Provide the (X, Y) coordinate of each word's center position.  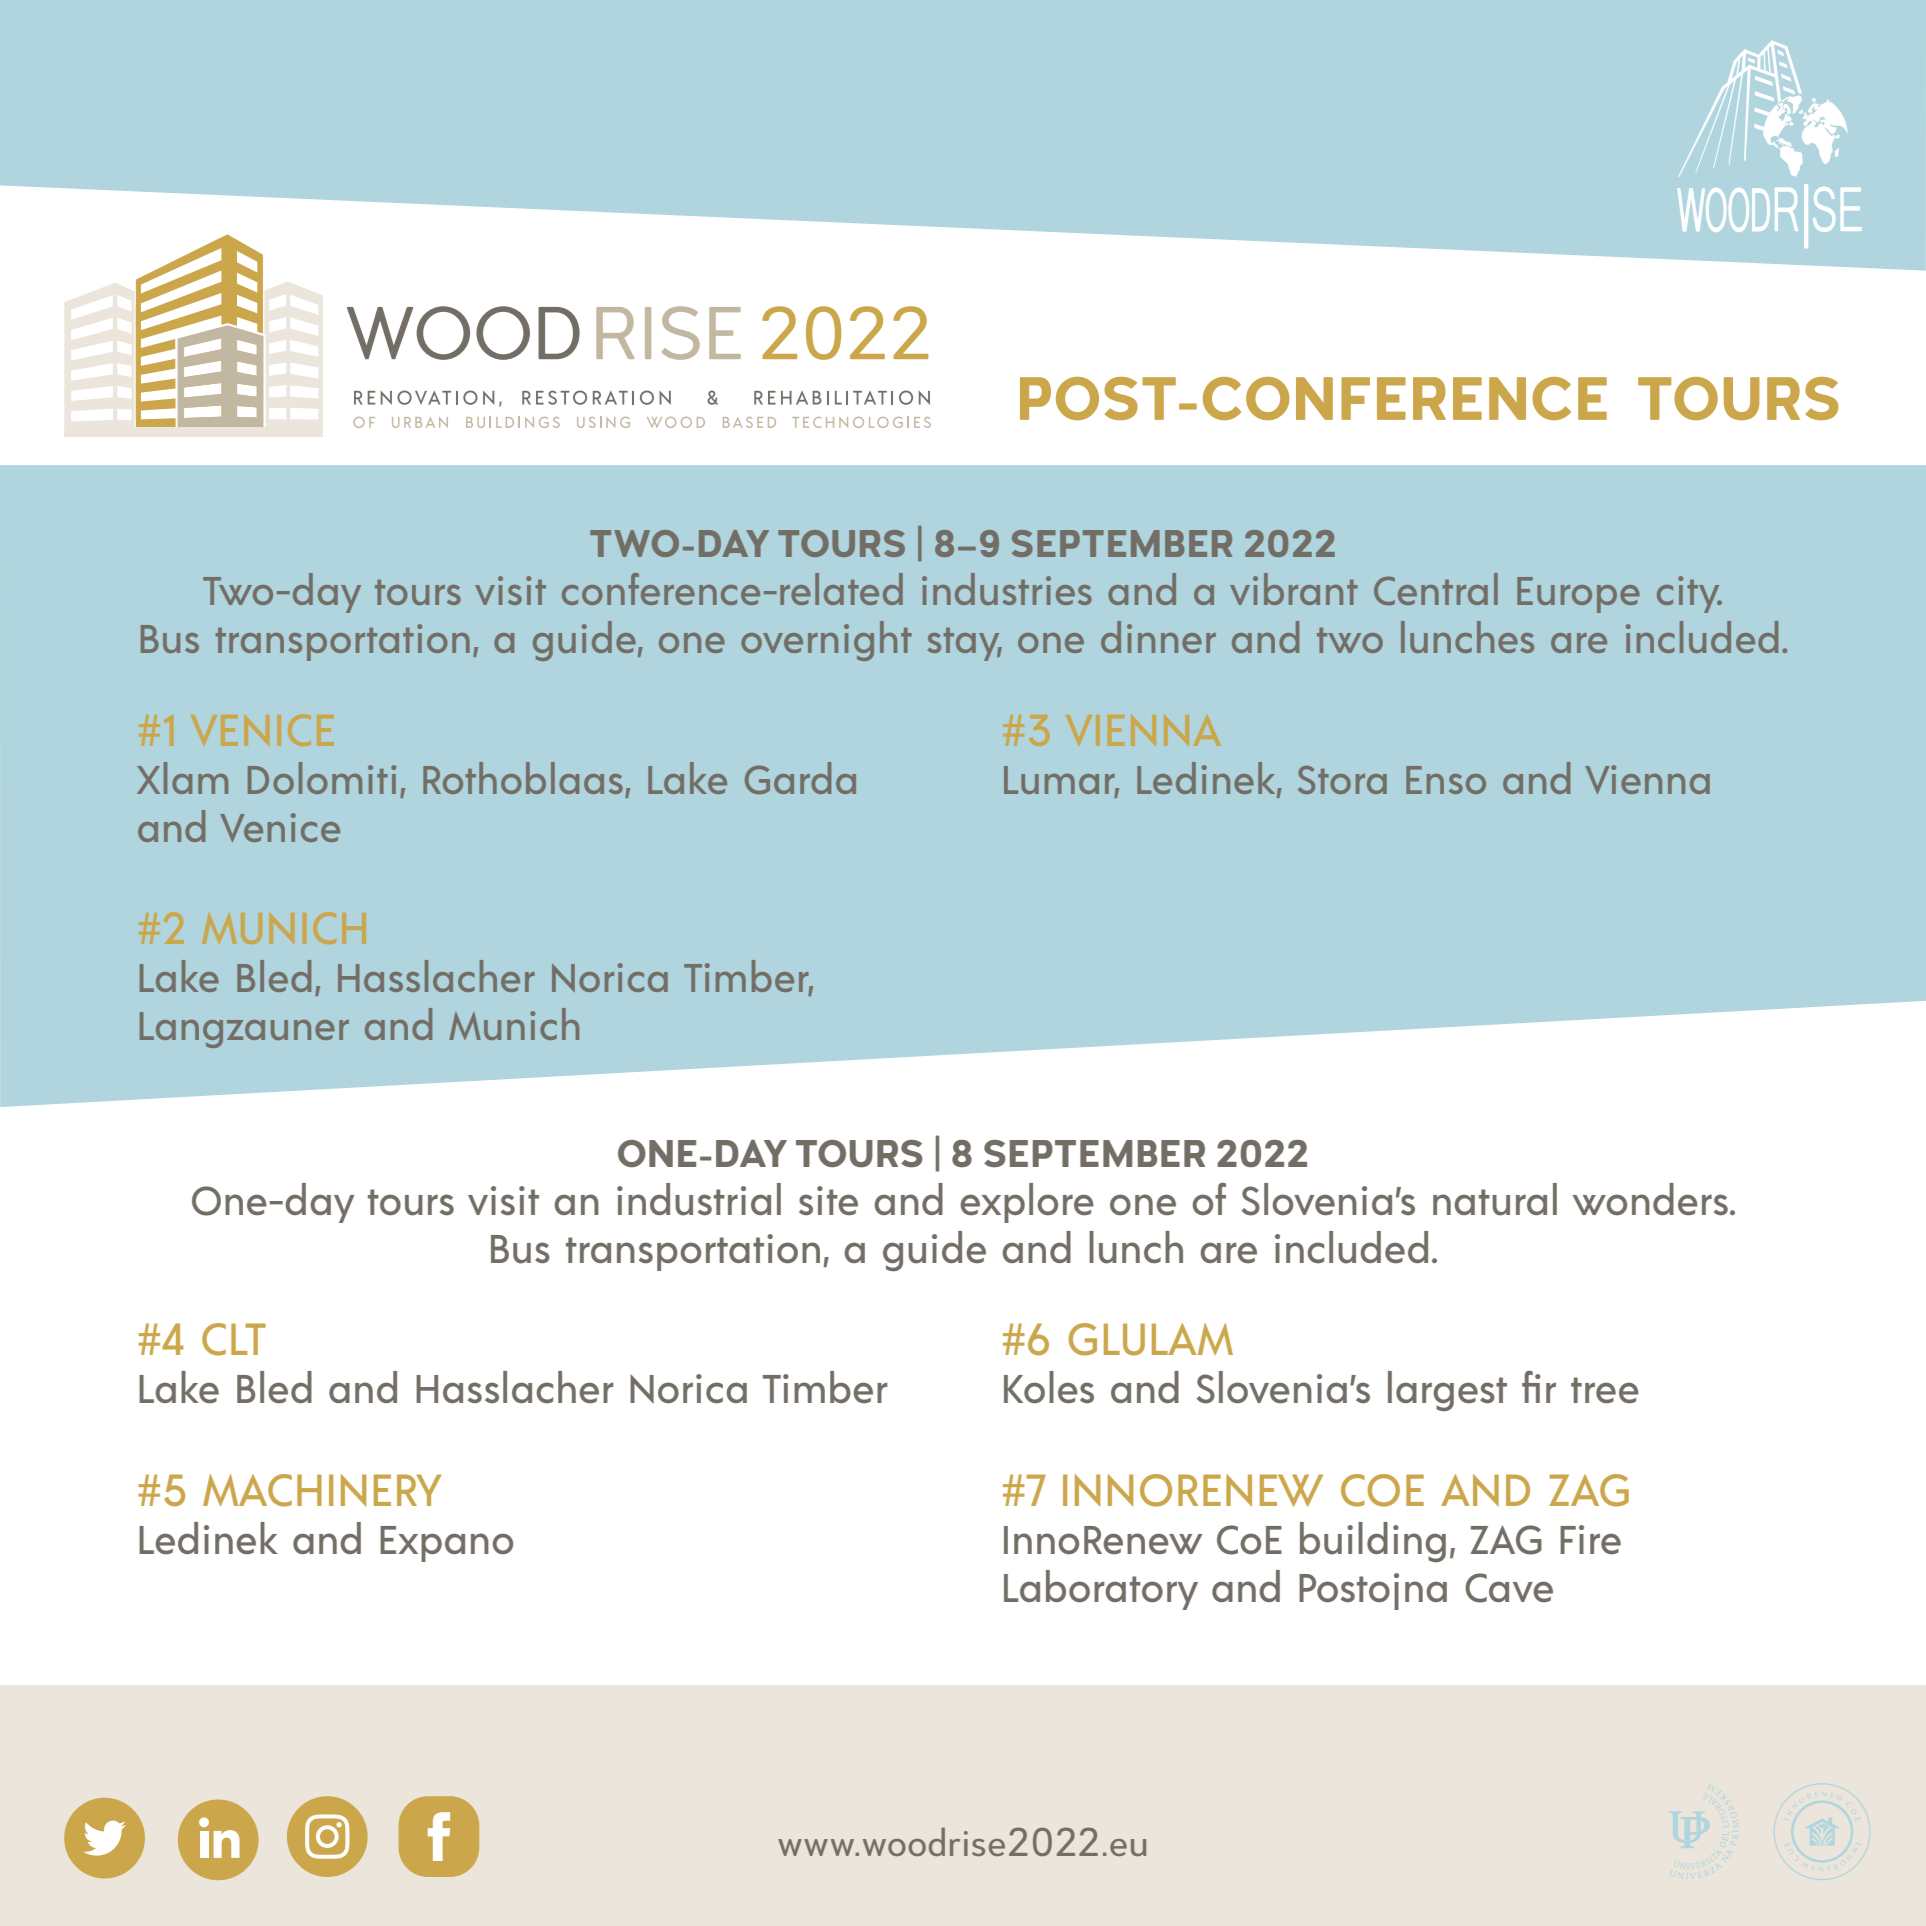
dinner (1158, 637)
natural (1495, 1199)
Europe (1578, 595)
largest (1447, 1391)
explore (1027, 1203)
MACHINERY (322, 1490)
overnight (826, 641)
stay (965, 644)
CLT (234, 1339)
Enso (1446, 780)
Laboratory (1101, 1590)
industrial (699, 1199)
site (828, 1200)
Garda (800, 778)
